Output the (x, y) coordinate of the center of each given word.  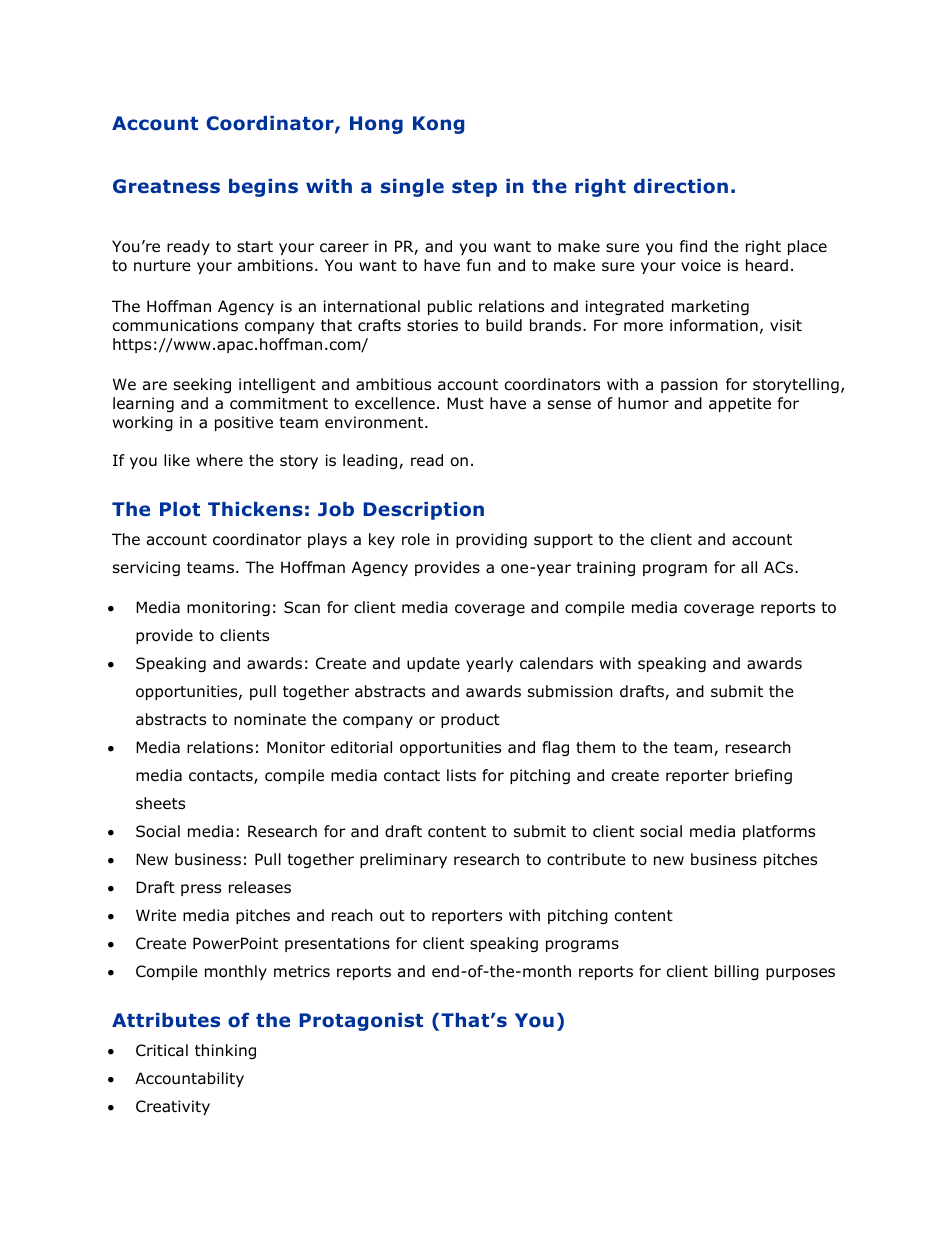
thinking (225, 1051)
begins (263, 188)
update (433, 664)
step (474, 188)
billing (737, 972)
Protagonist (361, 1022)
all (749, 567)
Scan (302, 607)
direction (681, 186)
